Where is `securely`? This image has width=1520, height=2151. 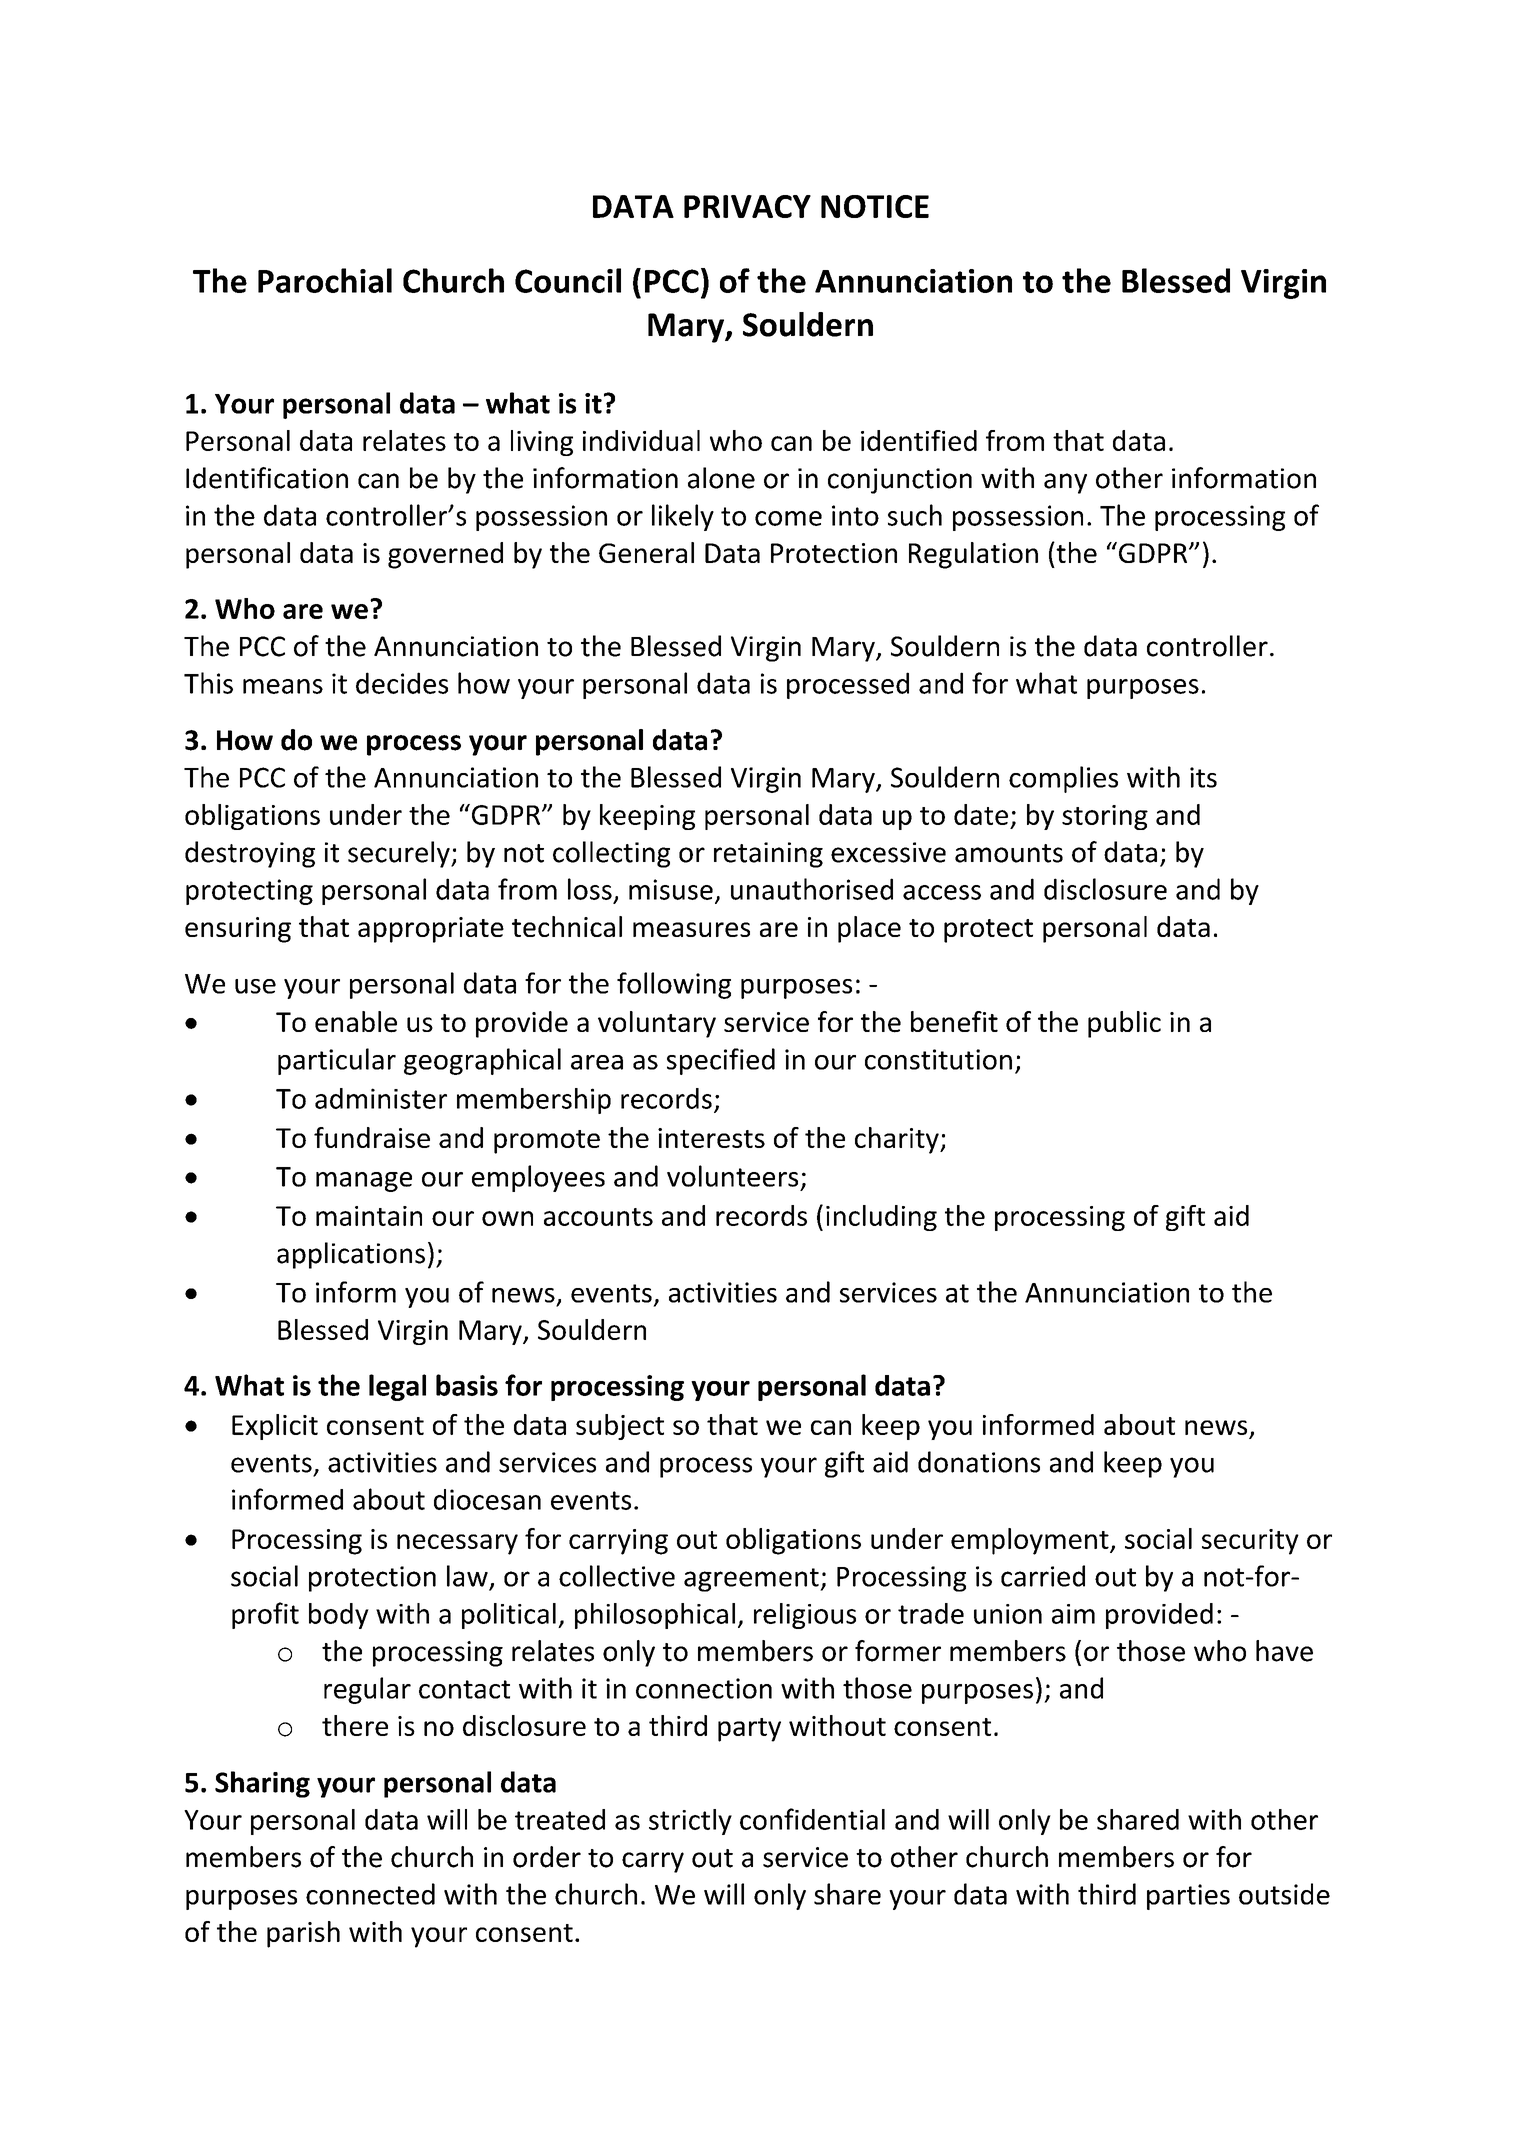
securely is located at coordinates (400, 854).
